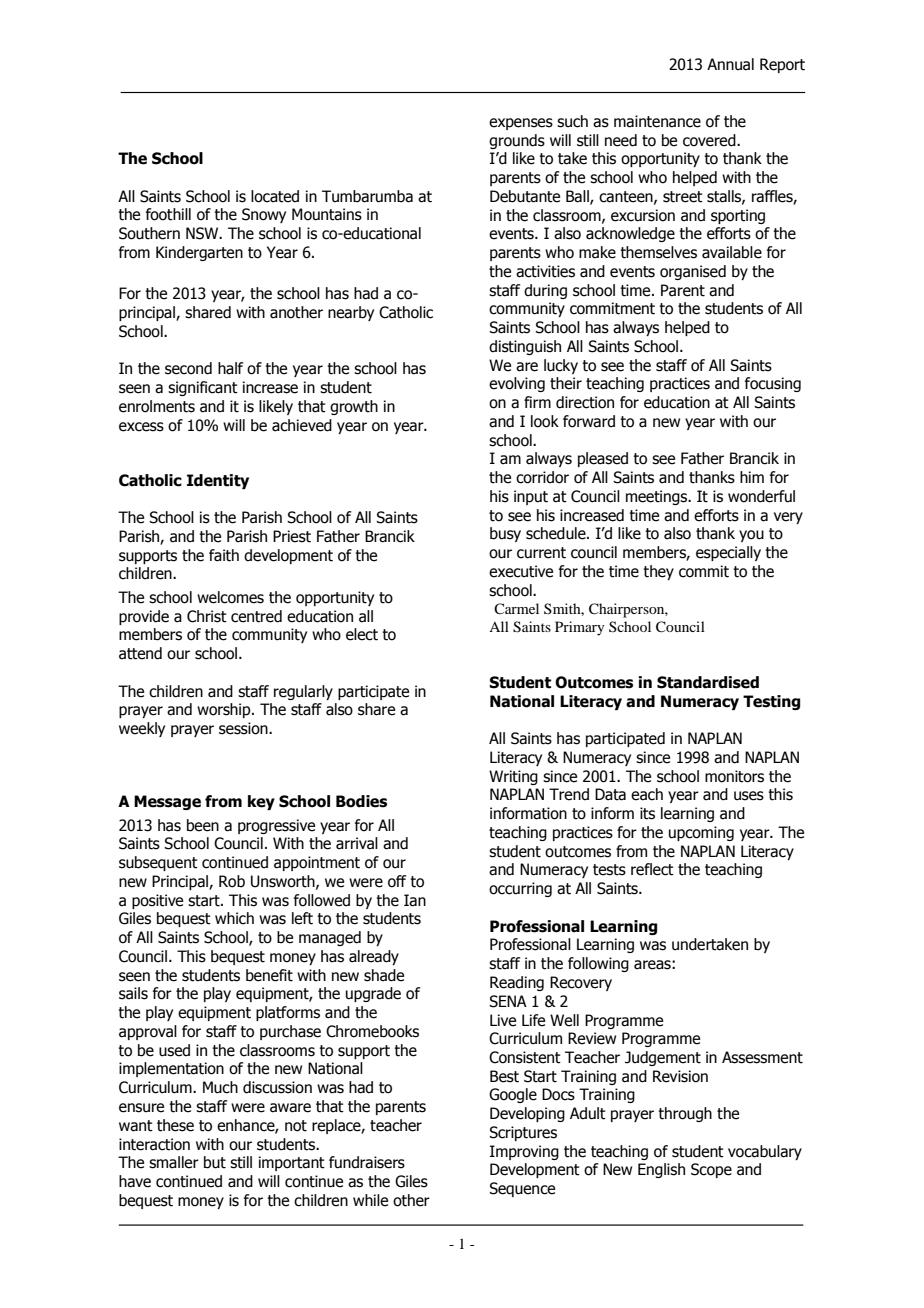 The width and height of the document is (924, 1308). I want to click on located, so click(275, 196).
